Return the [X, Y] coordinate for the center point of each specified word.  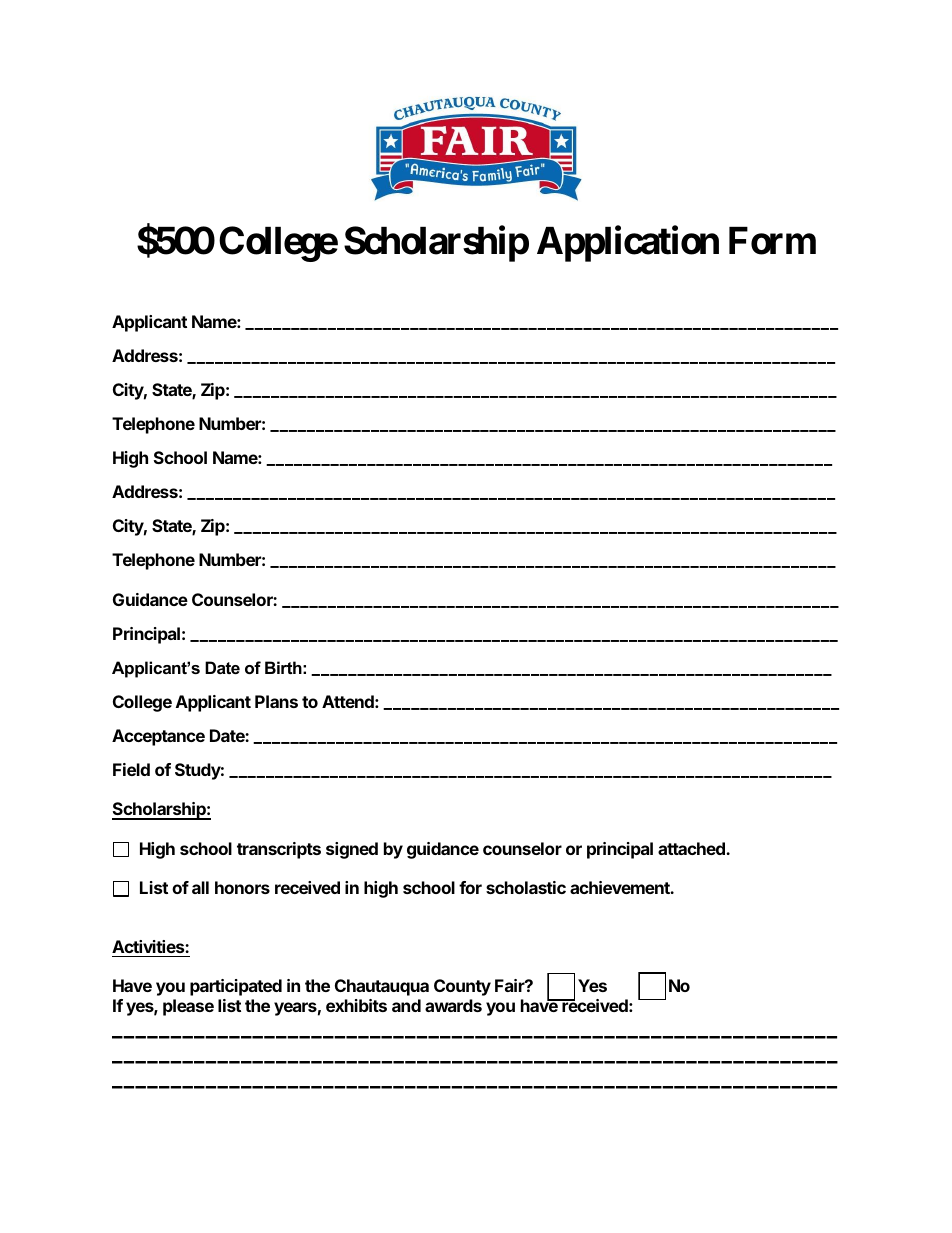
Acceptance [158, 737]
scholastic [526, 887]
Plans [276, 701]
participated [236, 987]
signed [352, 850]
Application [628, 244]
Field [131, 769]
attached [692, 848]
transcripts [279, 850]
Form [772, 241]
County [462, 987]
